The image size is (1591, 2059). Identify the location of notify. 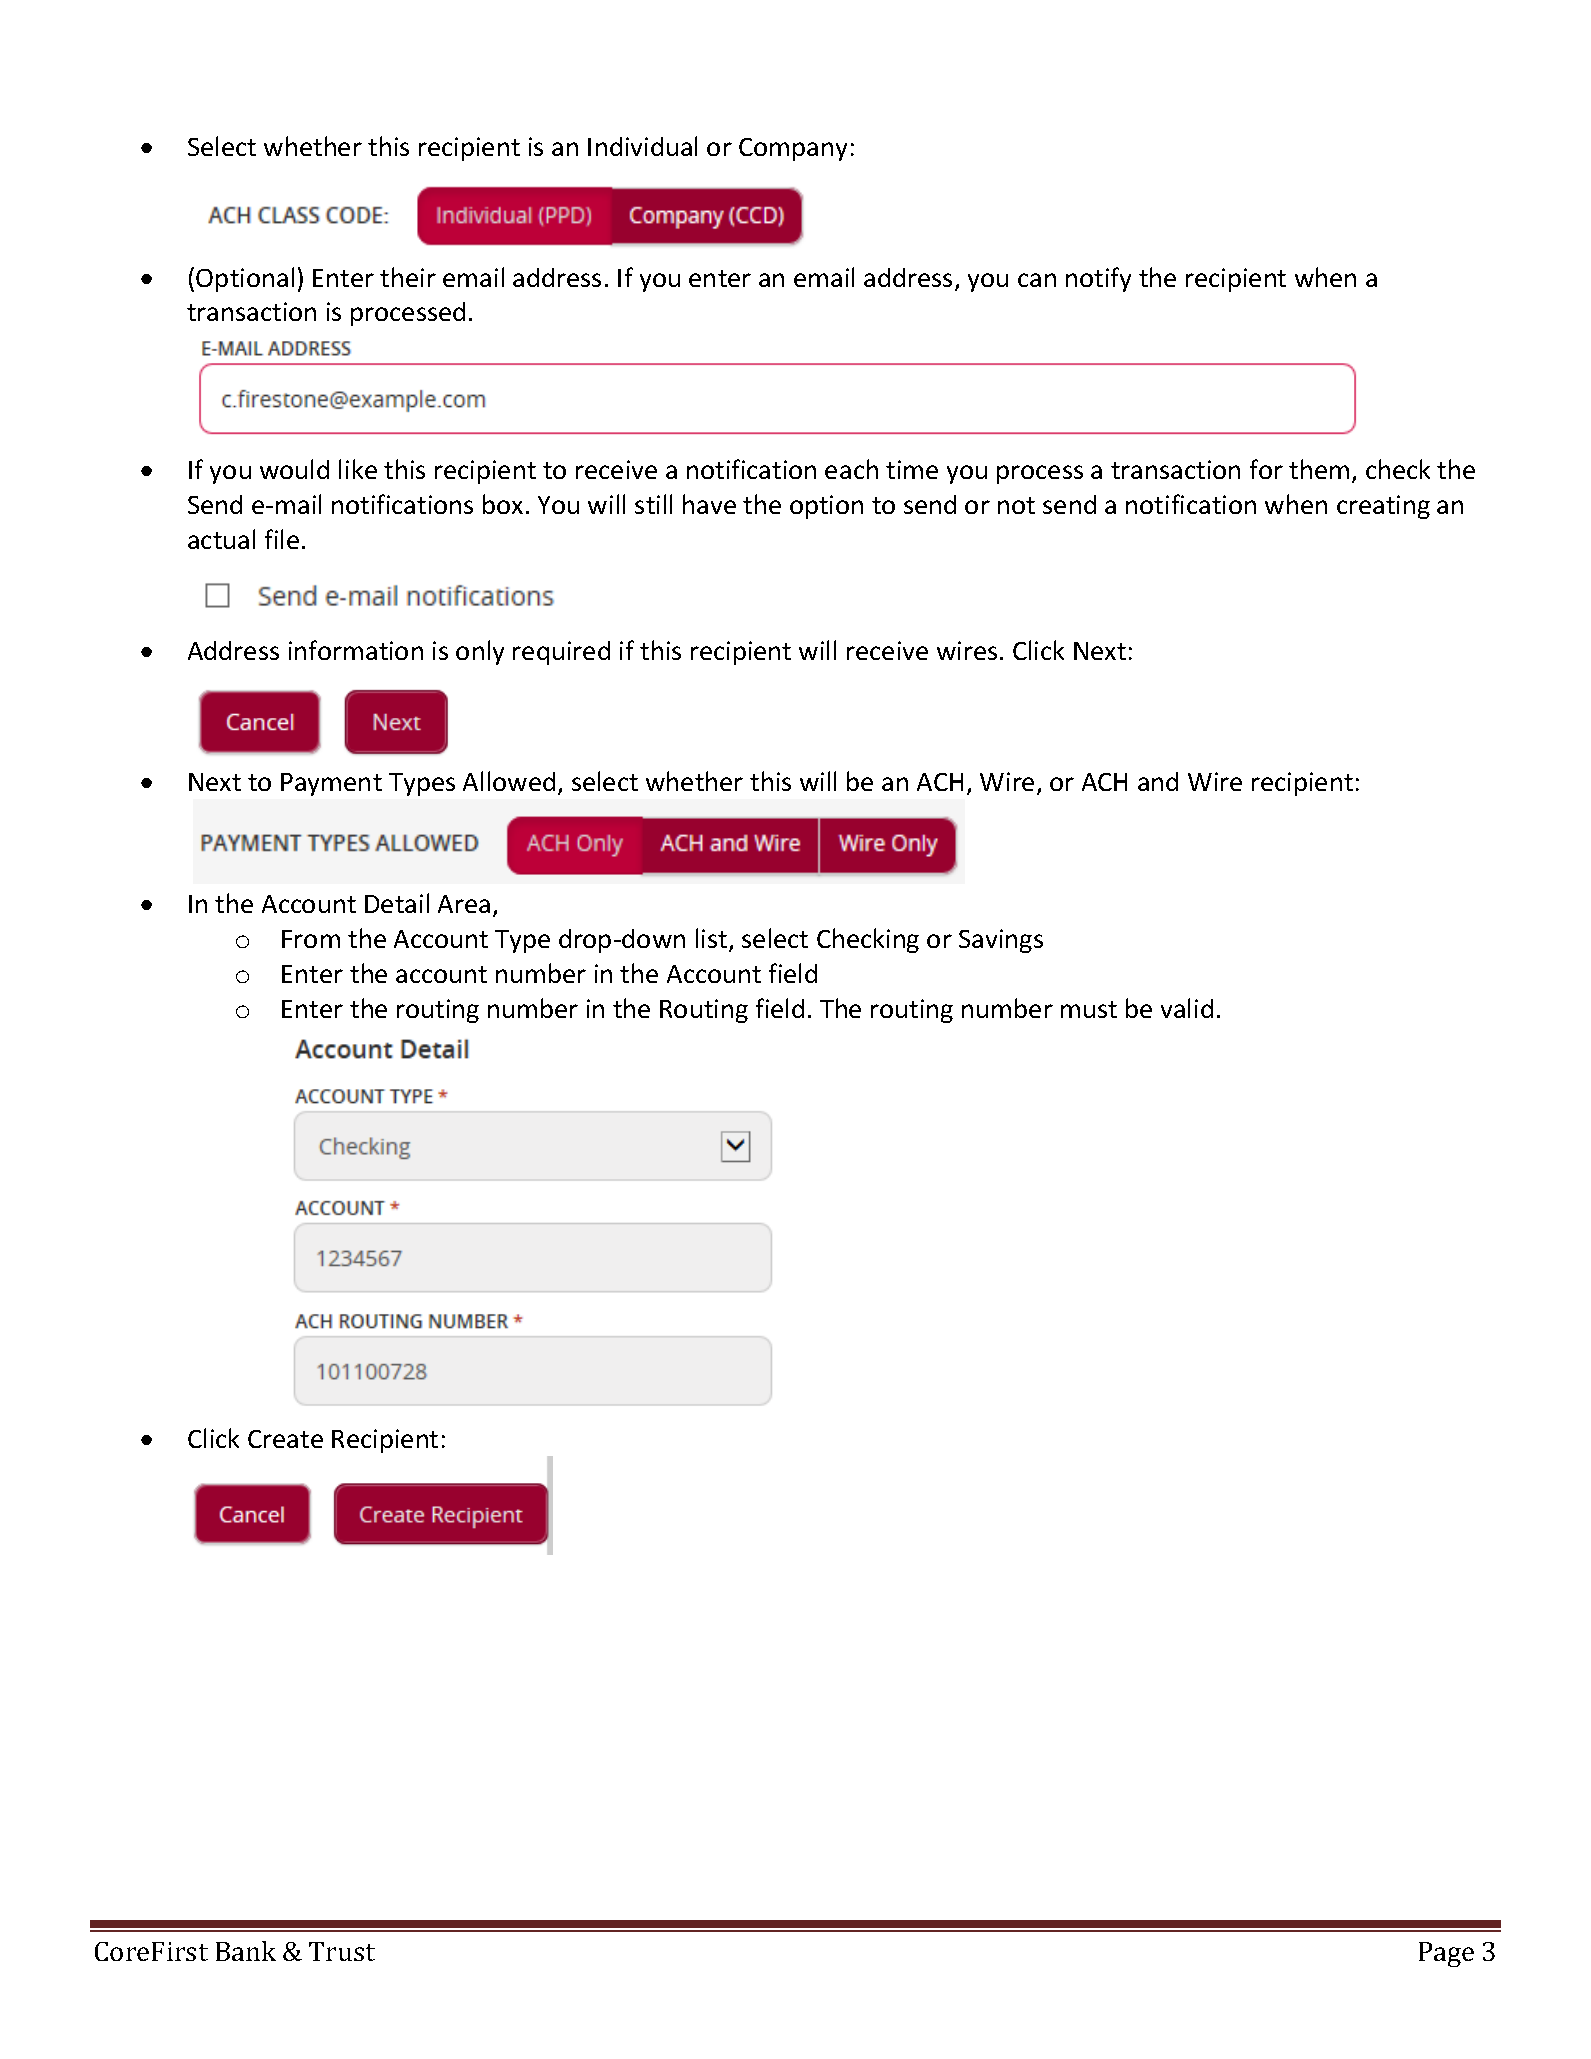
(1098, 279).
